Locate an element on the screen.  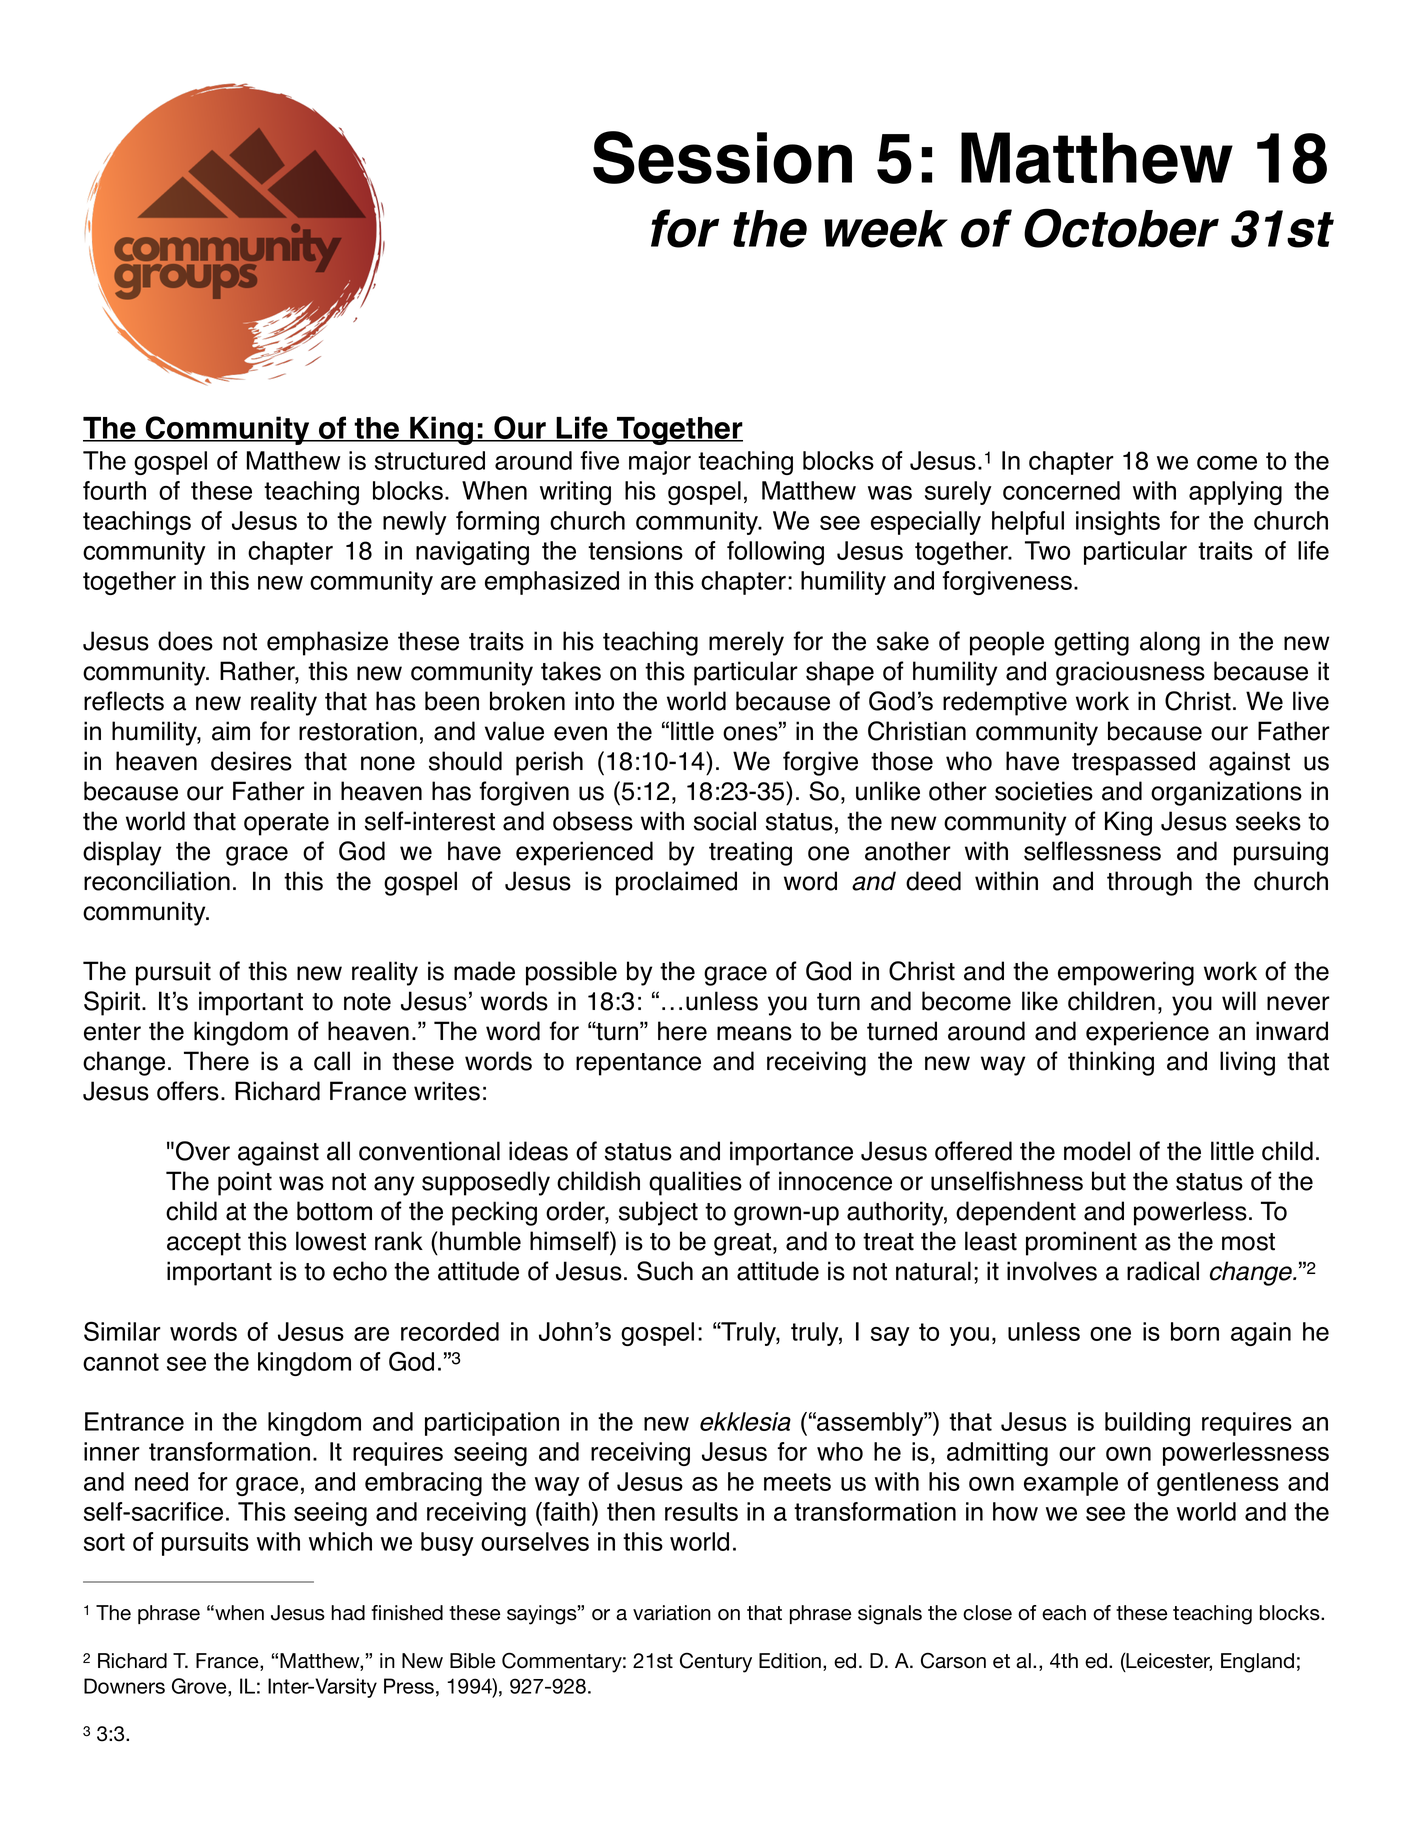
through is located at coordinates (1149, 883).
